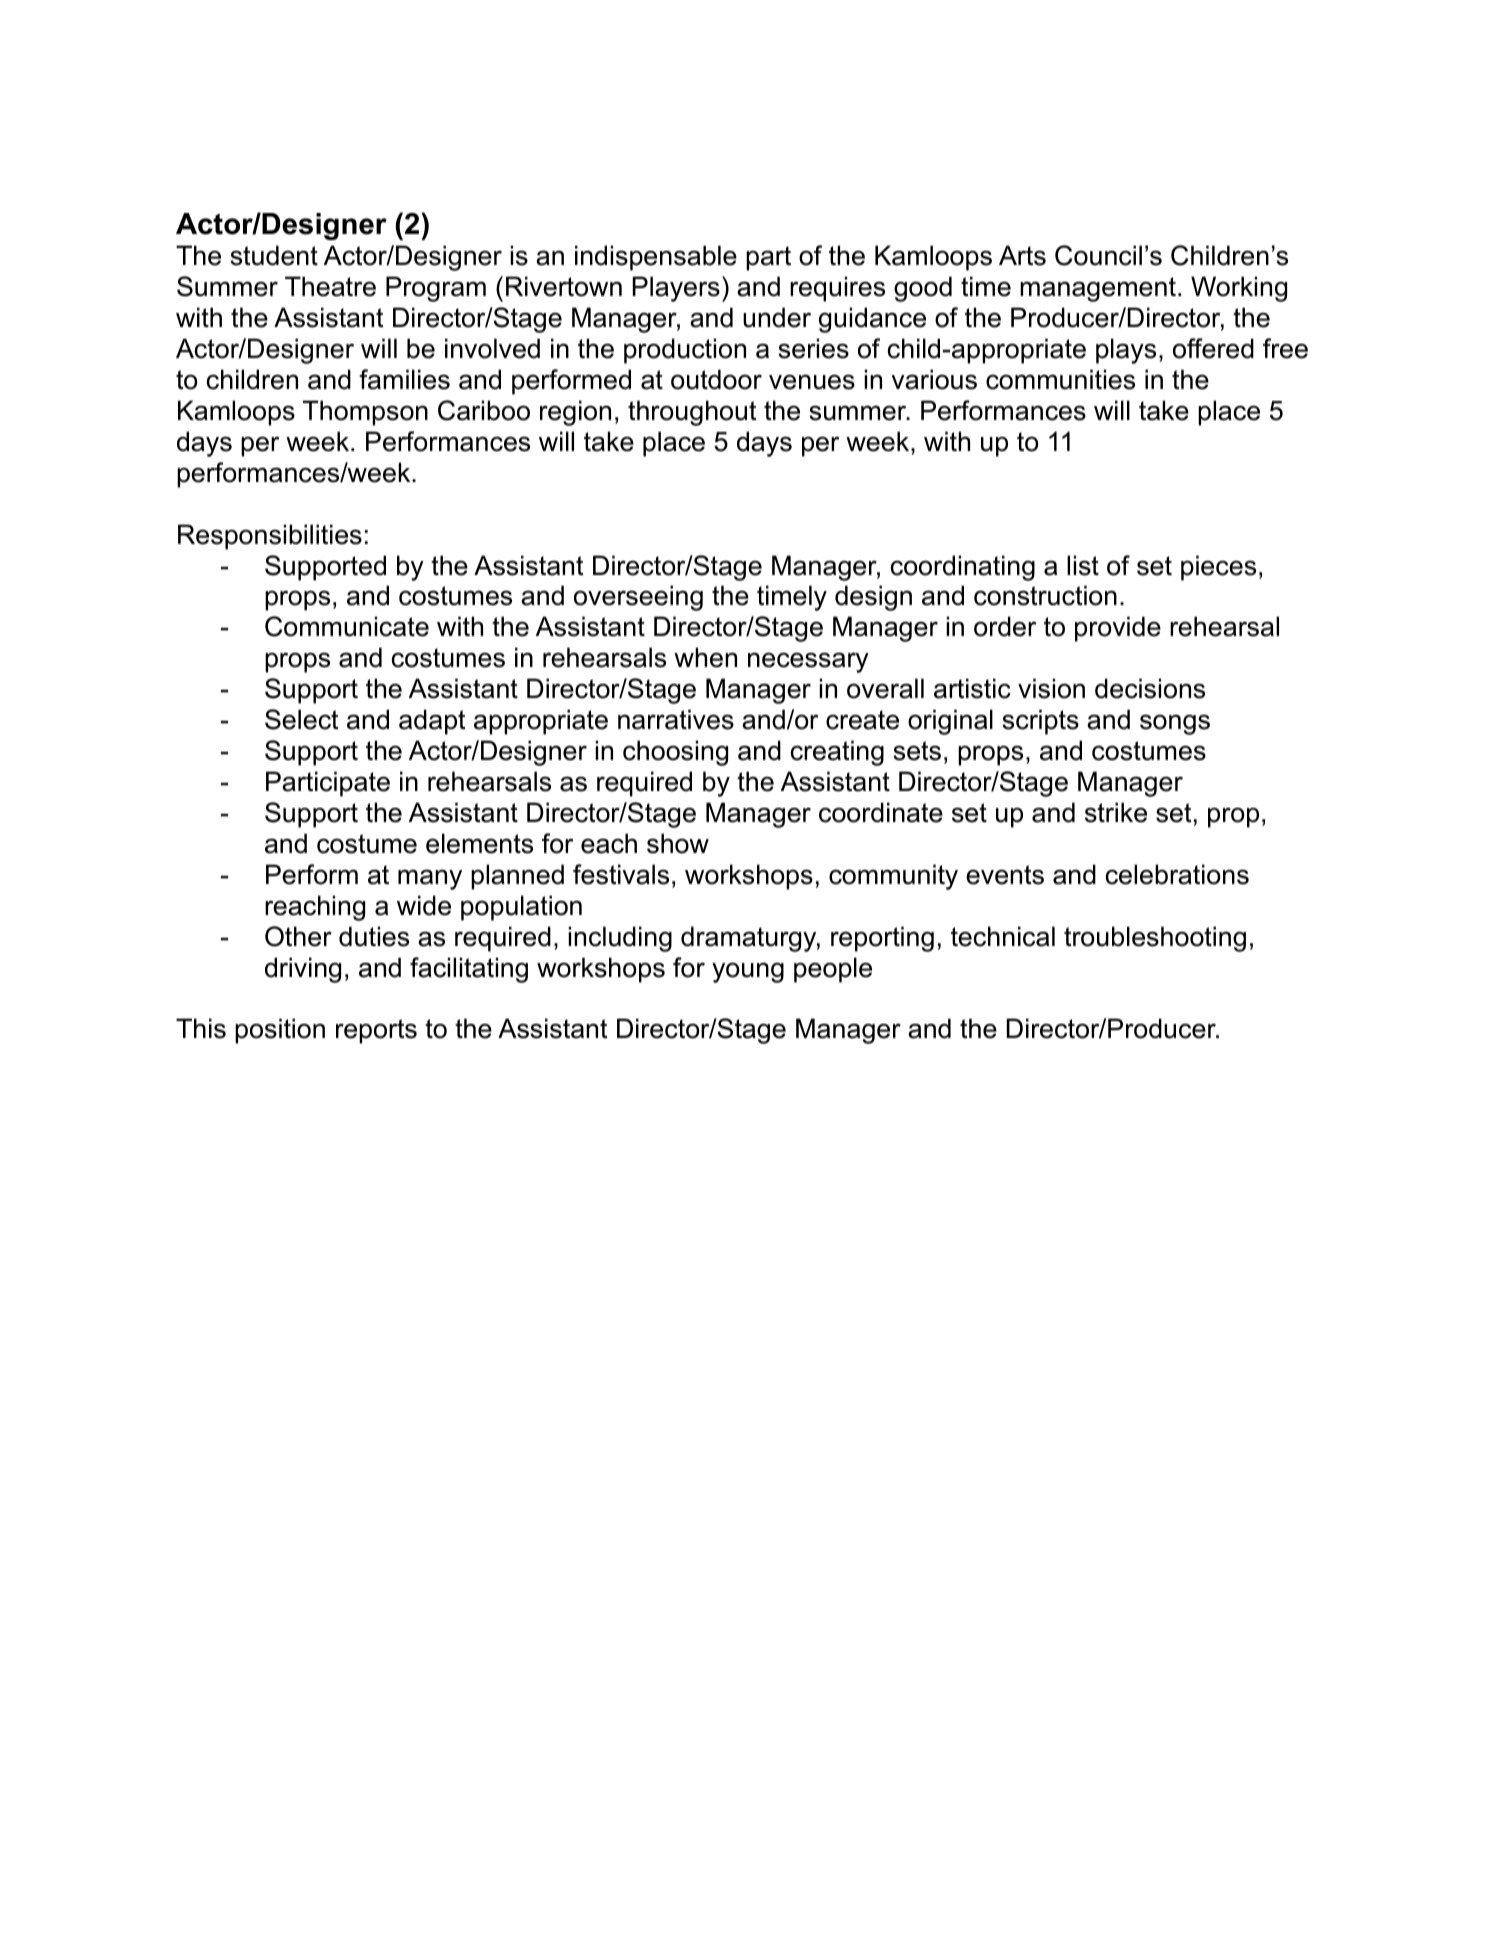  What do you see at coordinates (330, 286) in the screenshot?
I see `Theatre` at bounding box center [330, 286].
